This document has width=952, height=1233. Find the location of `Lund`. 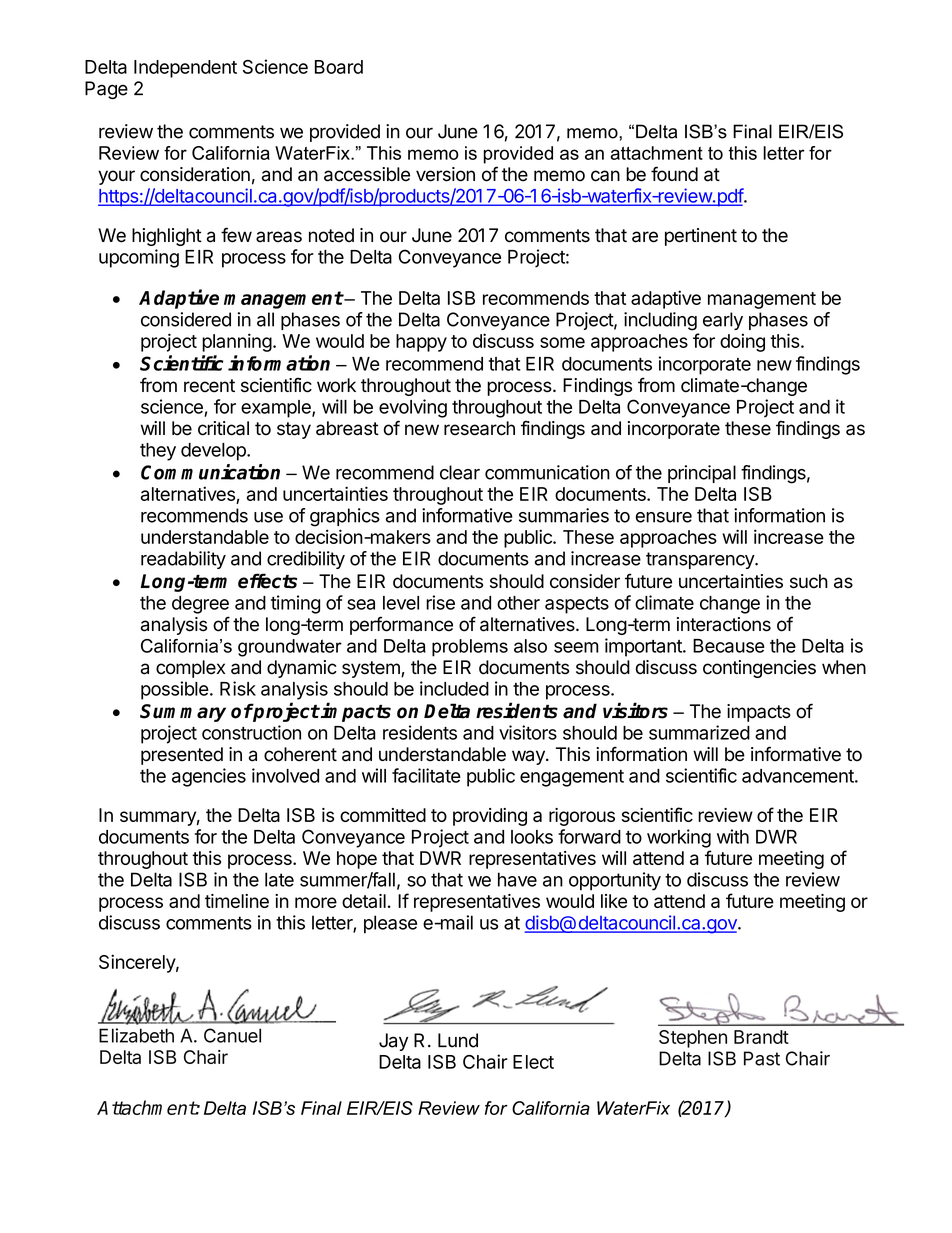

Lund is located at coordinates (458, 1040).
